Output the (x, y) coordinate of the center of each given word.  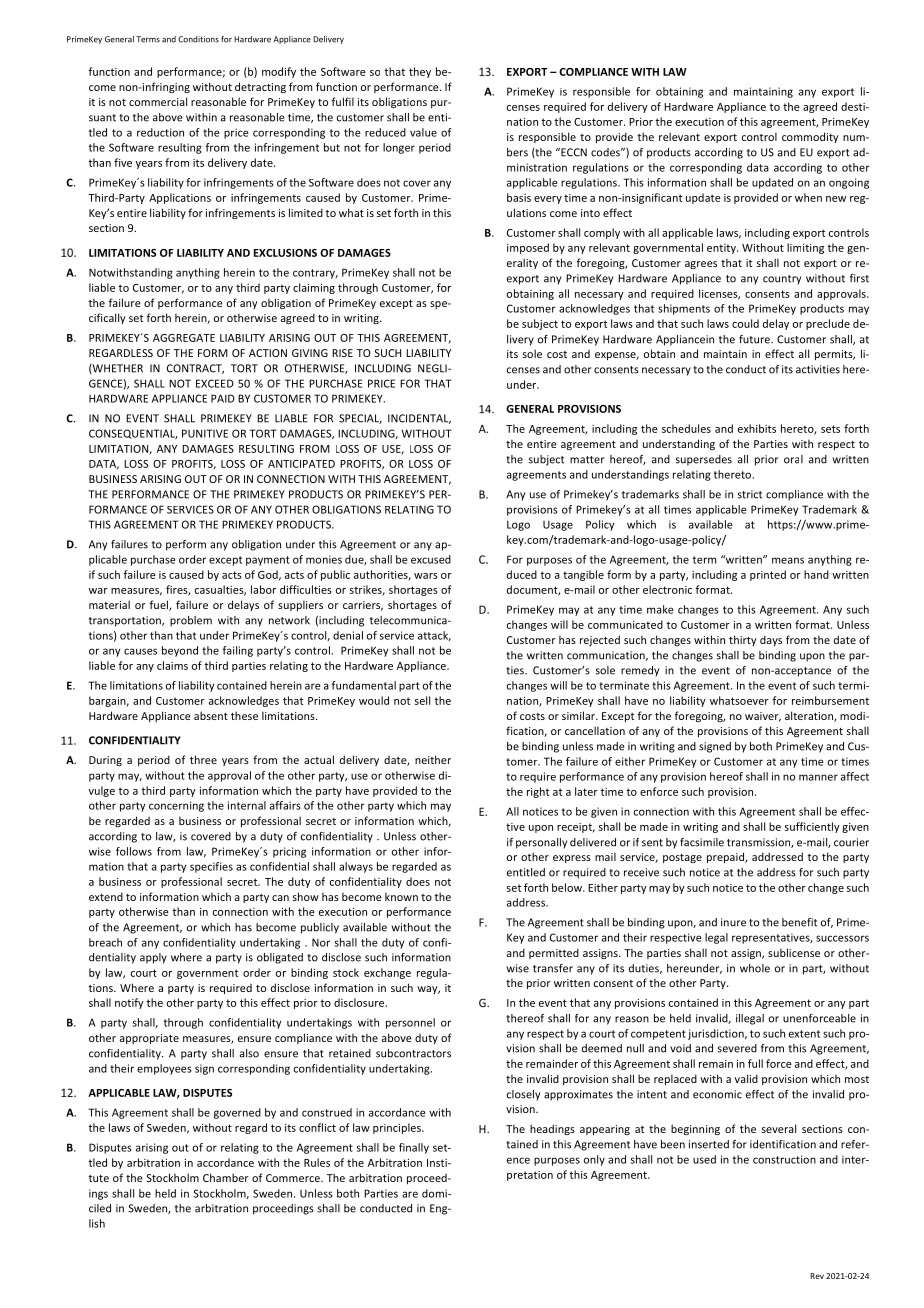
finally (414, 1148)
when (808, 197)
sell (422, 700)
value (423, 132)
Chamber (226, 1177)
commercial (158, 101)
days (771, 640)
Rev (817, 1276)
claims (172, 665)
